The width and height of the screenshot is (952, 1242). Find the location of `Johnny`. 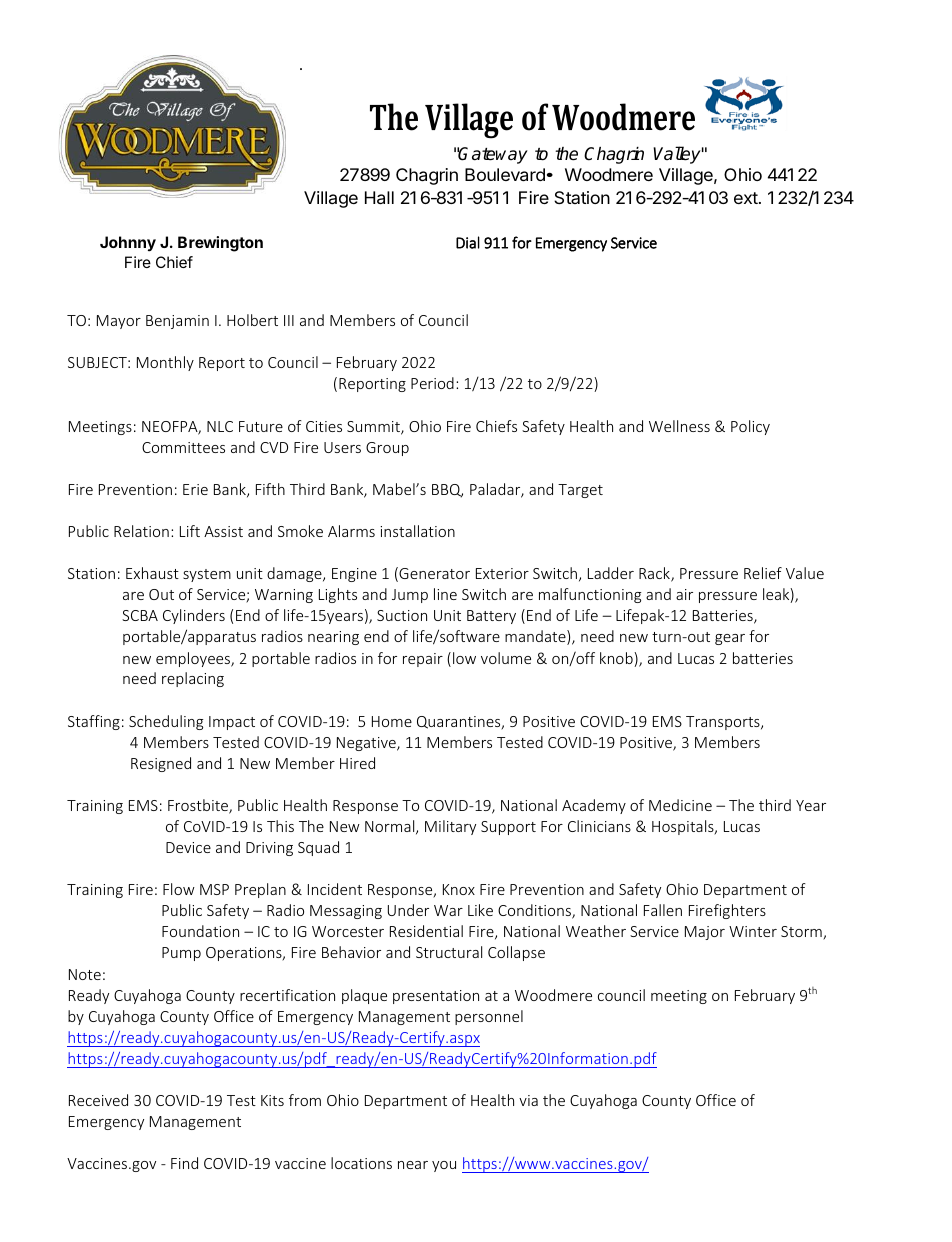

Johnny is located at coordinates (128, 244).
